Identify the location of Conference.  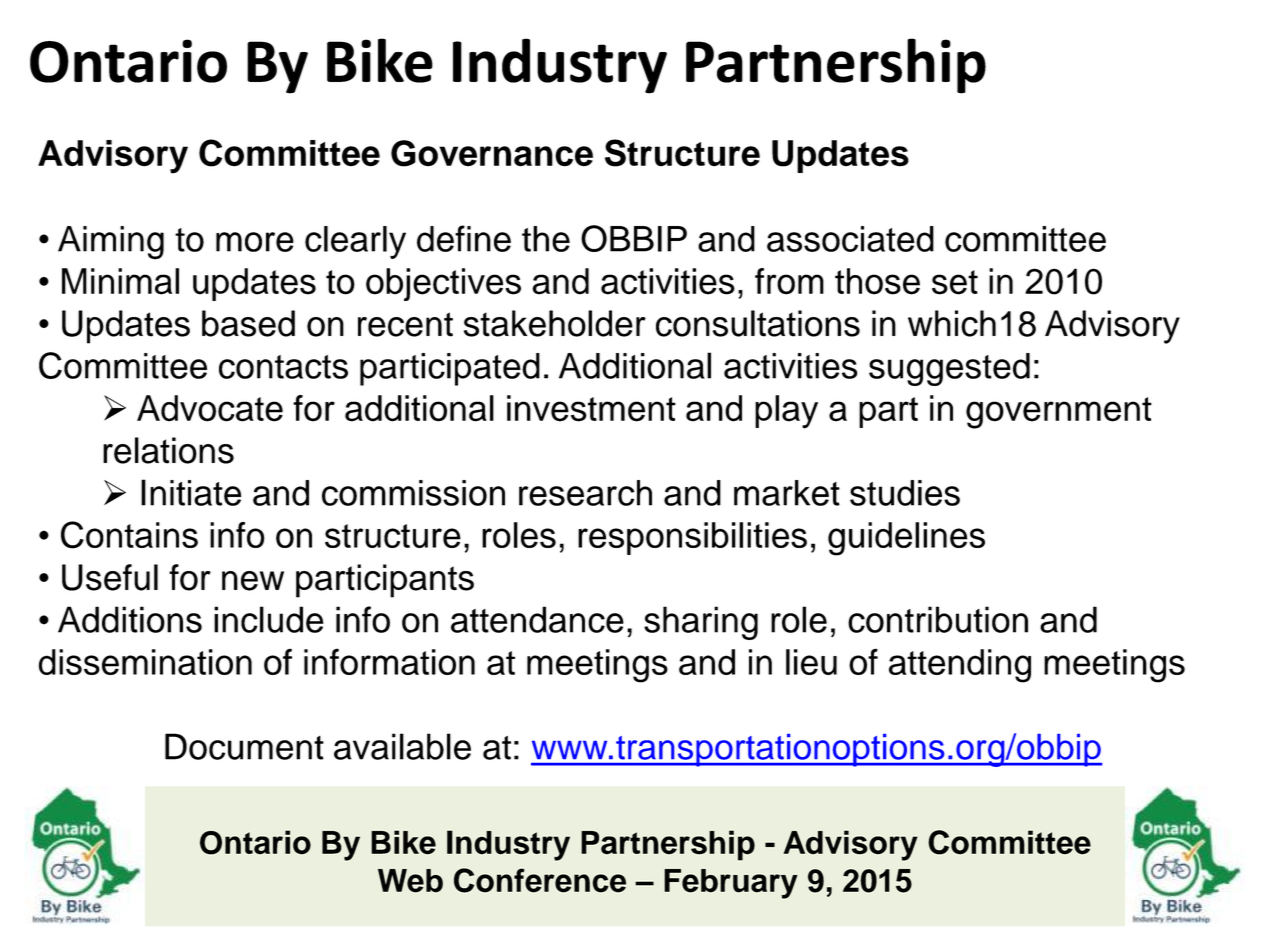
(540, 880).
